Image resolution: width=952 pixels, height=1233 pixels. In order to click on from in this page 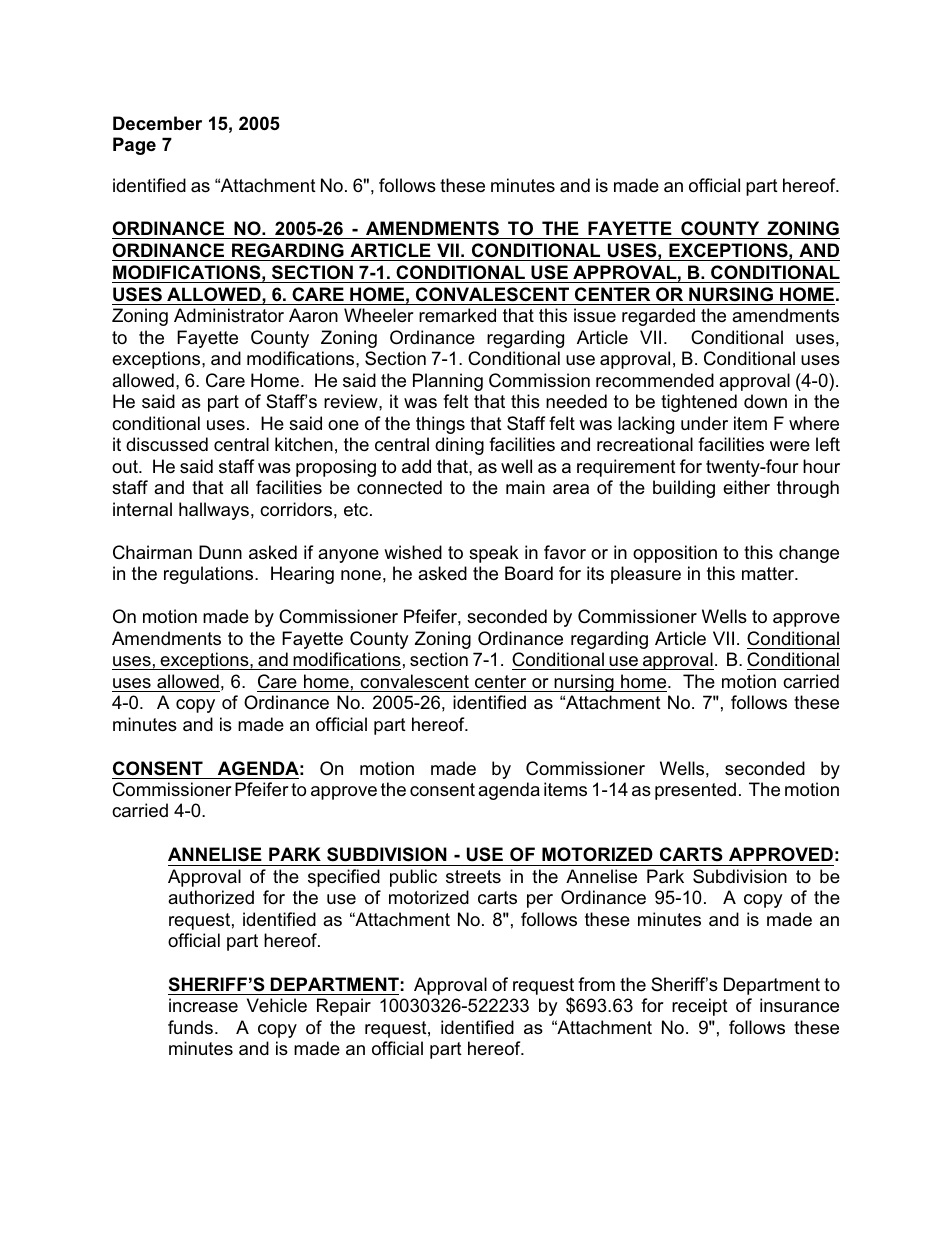, I will do `click(596, 984)`.
